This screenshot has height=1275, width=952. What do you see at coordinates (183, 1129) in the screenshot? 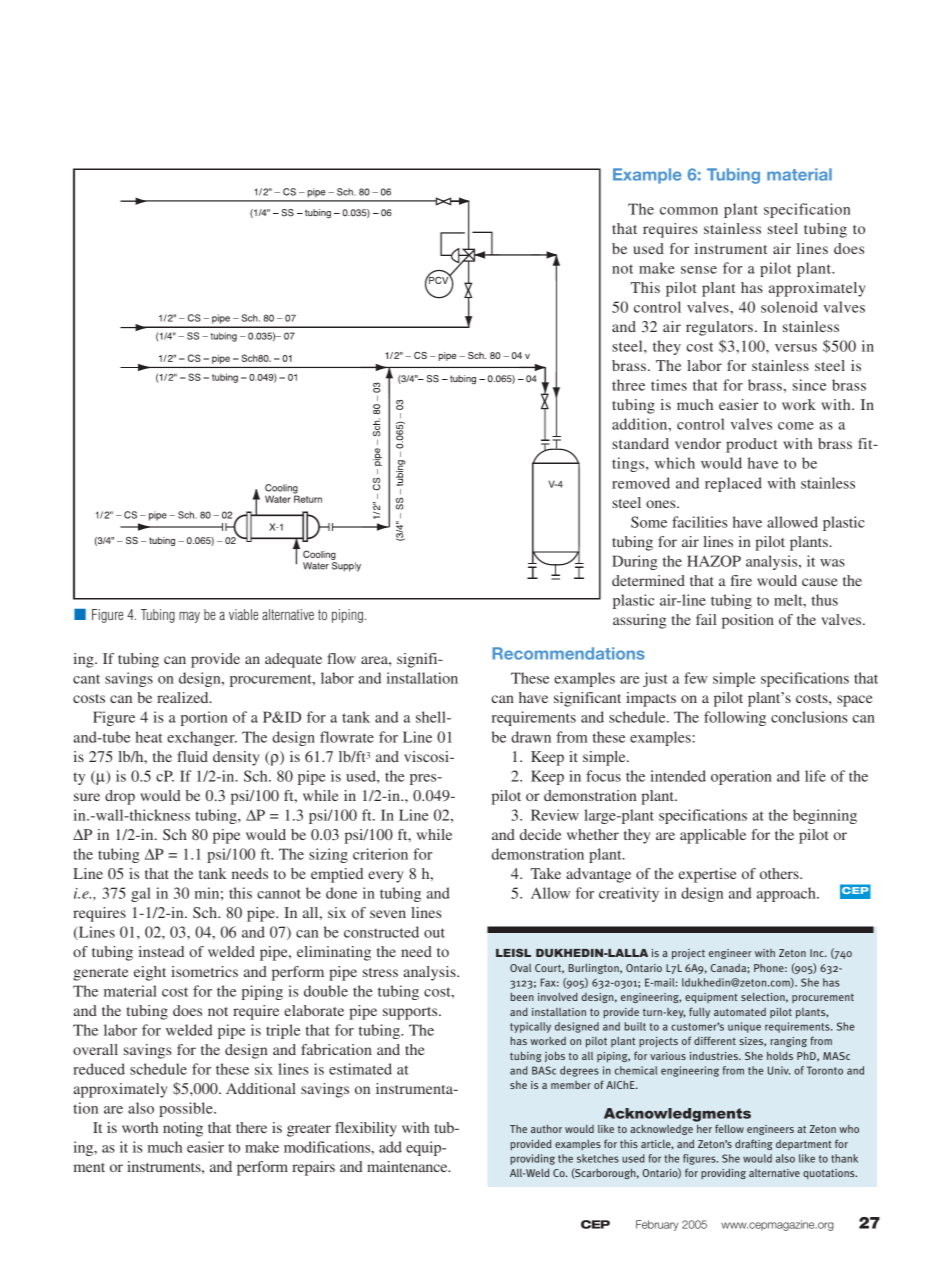
I see `noting` at bounding box center [183, 1129].
